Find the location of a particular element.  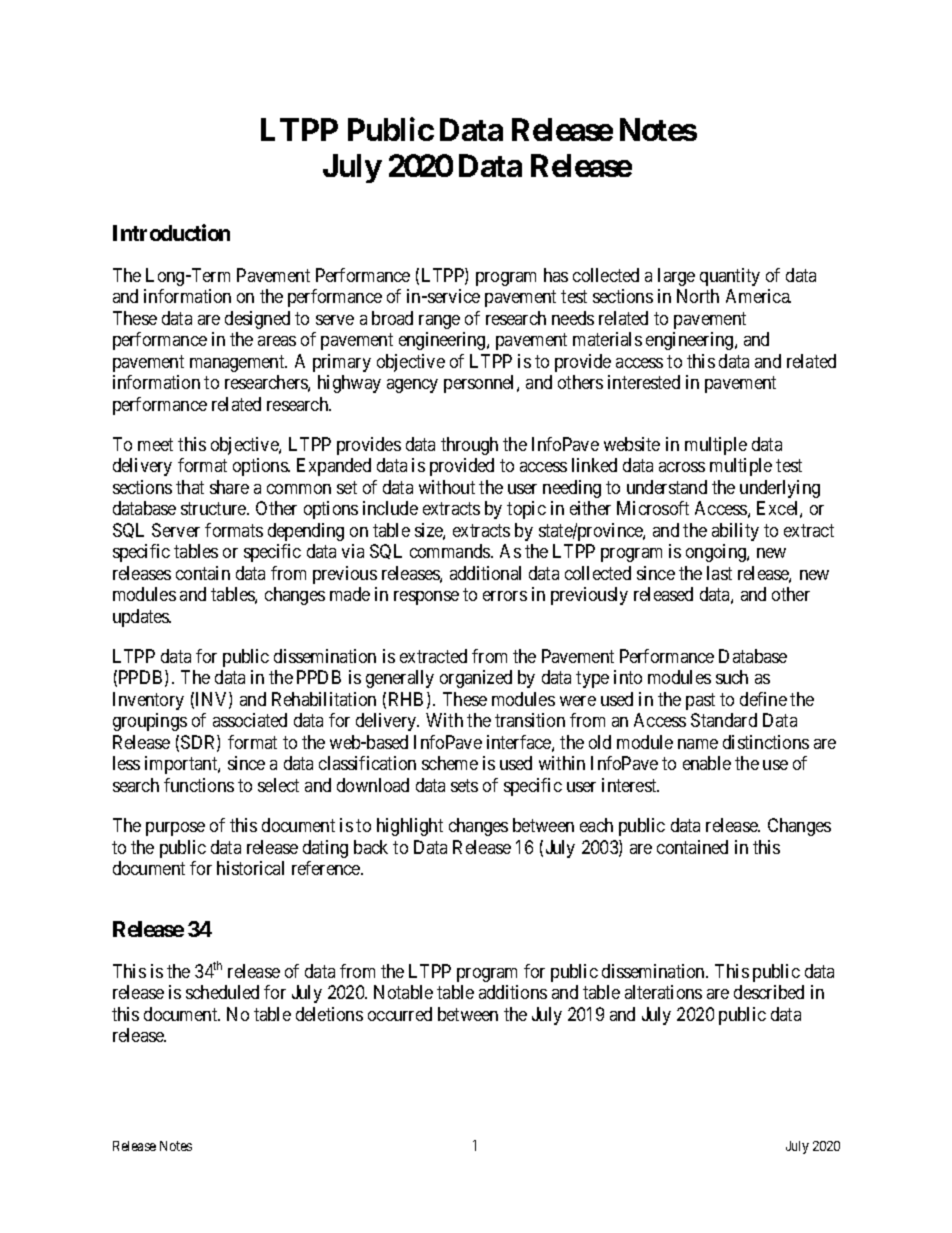

Inventory is located at coordinates (148, 701).
